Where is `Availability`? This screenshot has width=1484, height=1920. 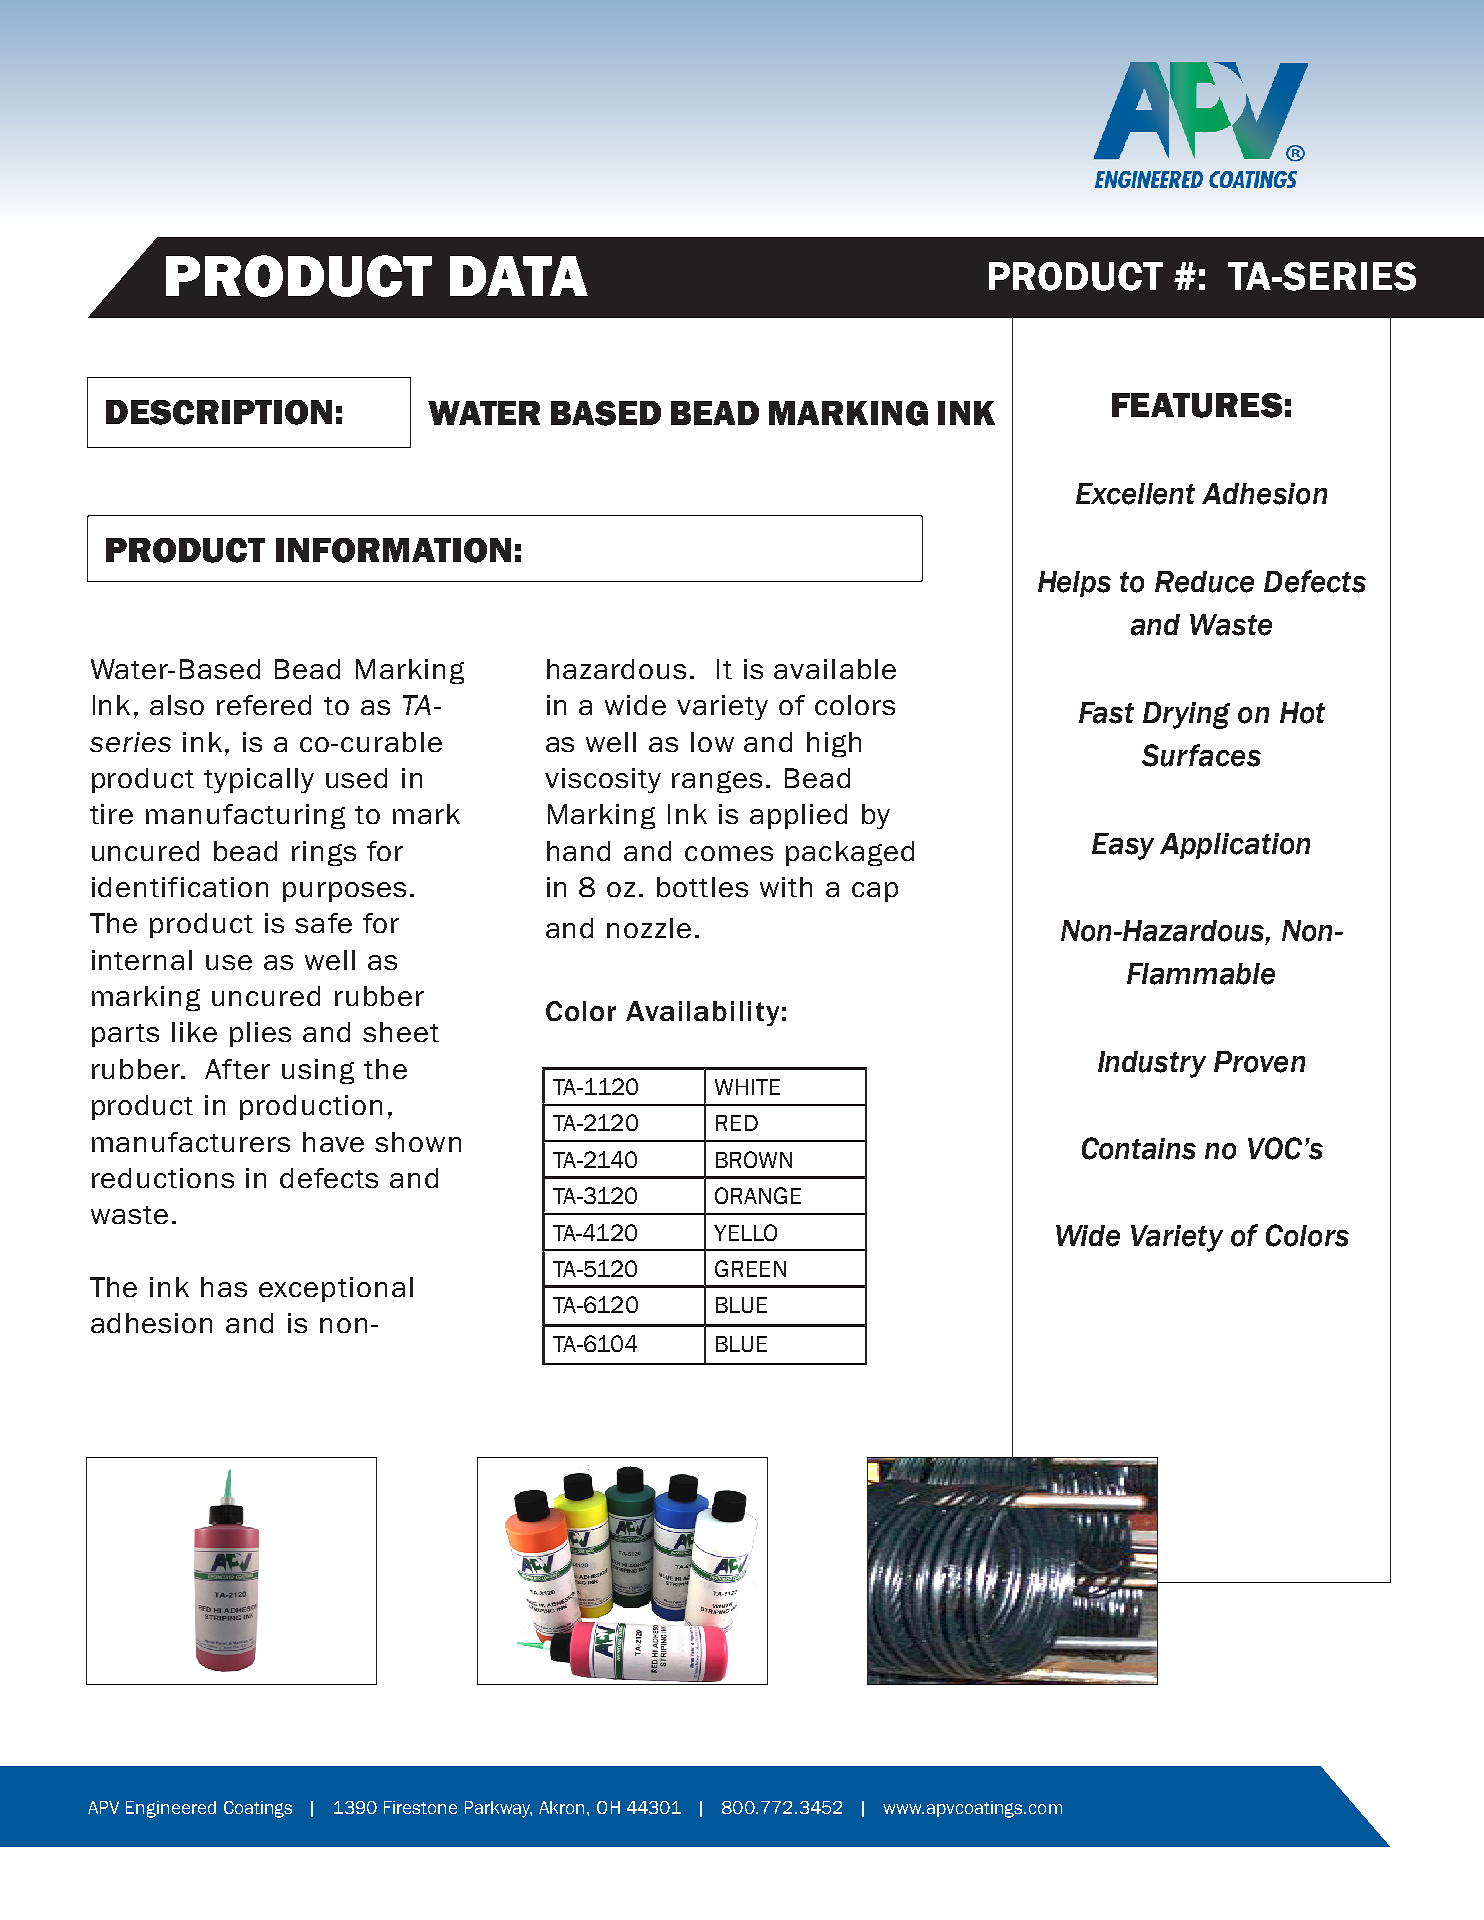
Availability is located at coordinates (702, 1013).
